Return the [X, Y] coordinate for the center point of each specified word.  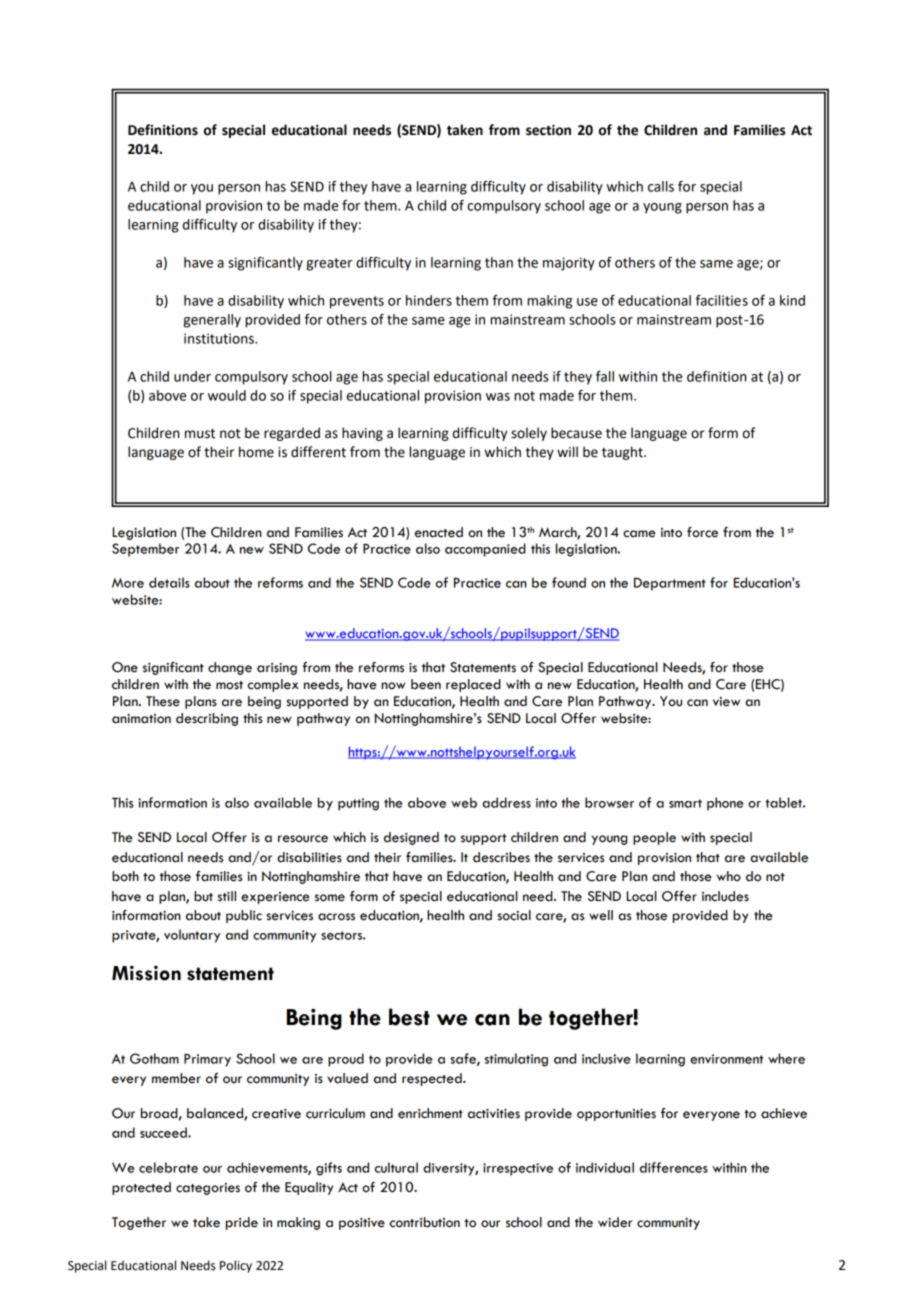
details [169, 582]
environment [727, 1059]
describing [207, 719]
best [409, 1017]
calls [661, 186]
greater [329, 264]
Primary [207, 1060]
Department [670, 584]
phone [725, 804]
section [548, 130]
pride [242, 1223]
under [192, 376]
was [498, 397]
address [506, 802]
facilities [722, 300]
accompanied [485, 550]
